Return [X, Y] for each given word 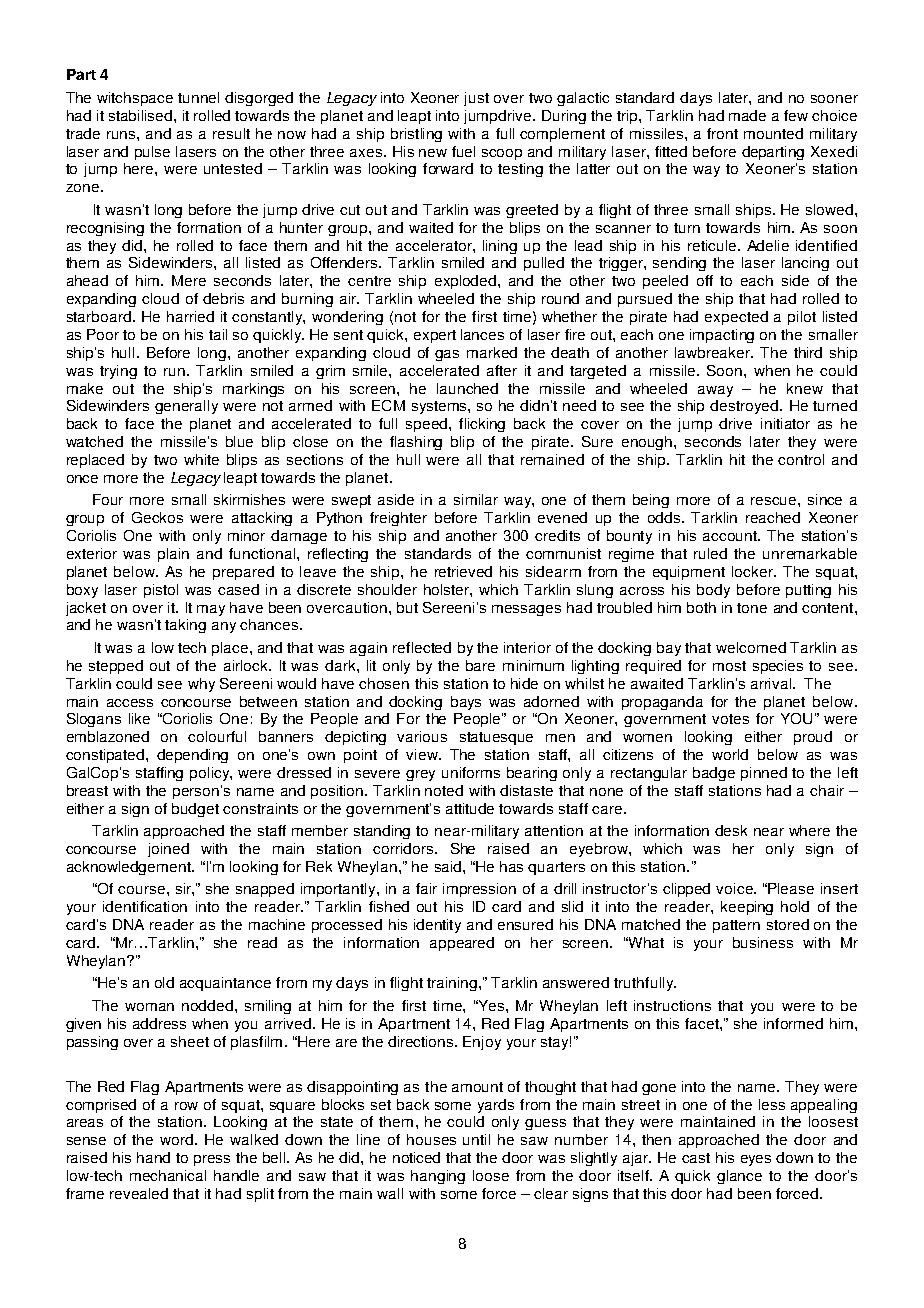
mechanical [168, 1175]
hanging [438, 1177]
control [801, 459]
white [201, 459]
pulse [152, 153]
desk [731, 830]
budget [195, 810]
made [747, 115]
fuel [463, 151]
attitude [470, 808]
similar [476, 499]
